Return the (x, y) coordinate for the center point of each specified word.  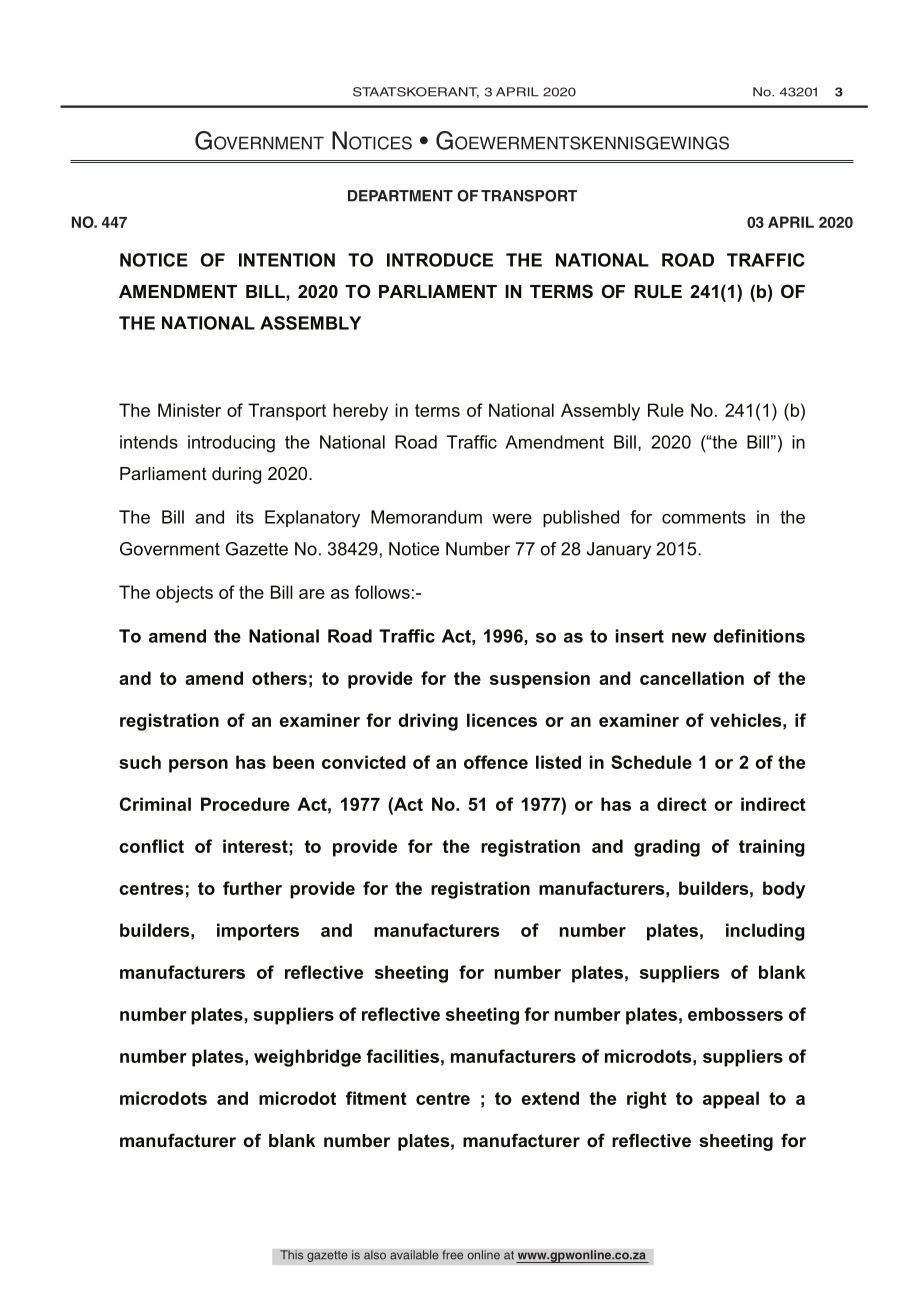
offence (496, 762)
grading (667, 848)
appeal (731, 1100)
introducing (231, 444)
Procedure (245, 804)
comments (704, 517)
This (292, 1255)
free (452, 1255)
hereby (360, 412)
